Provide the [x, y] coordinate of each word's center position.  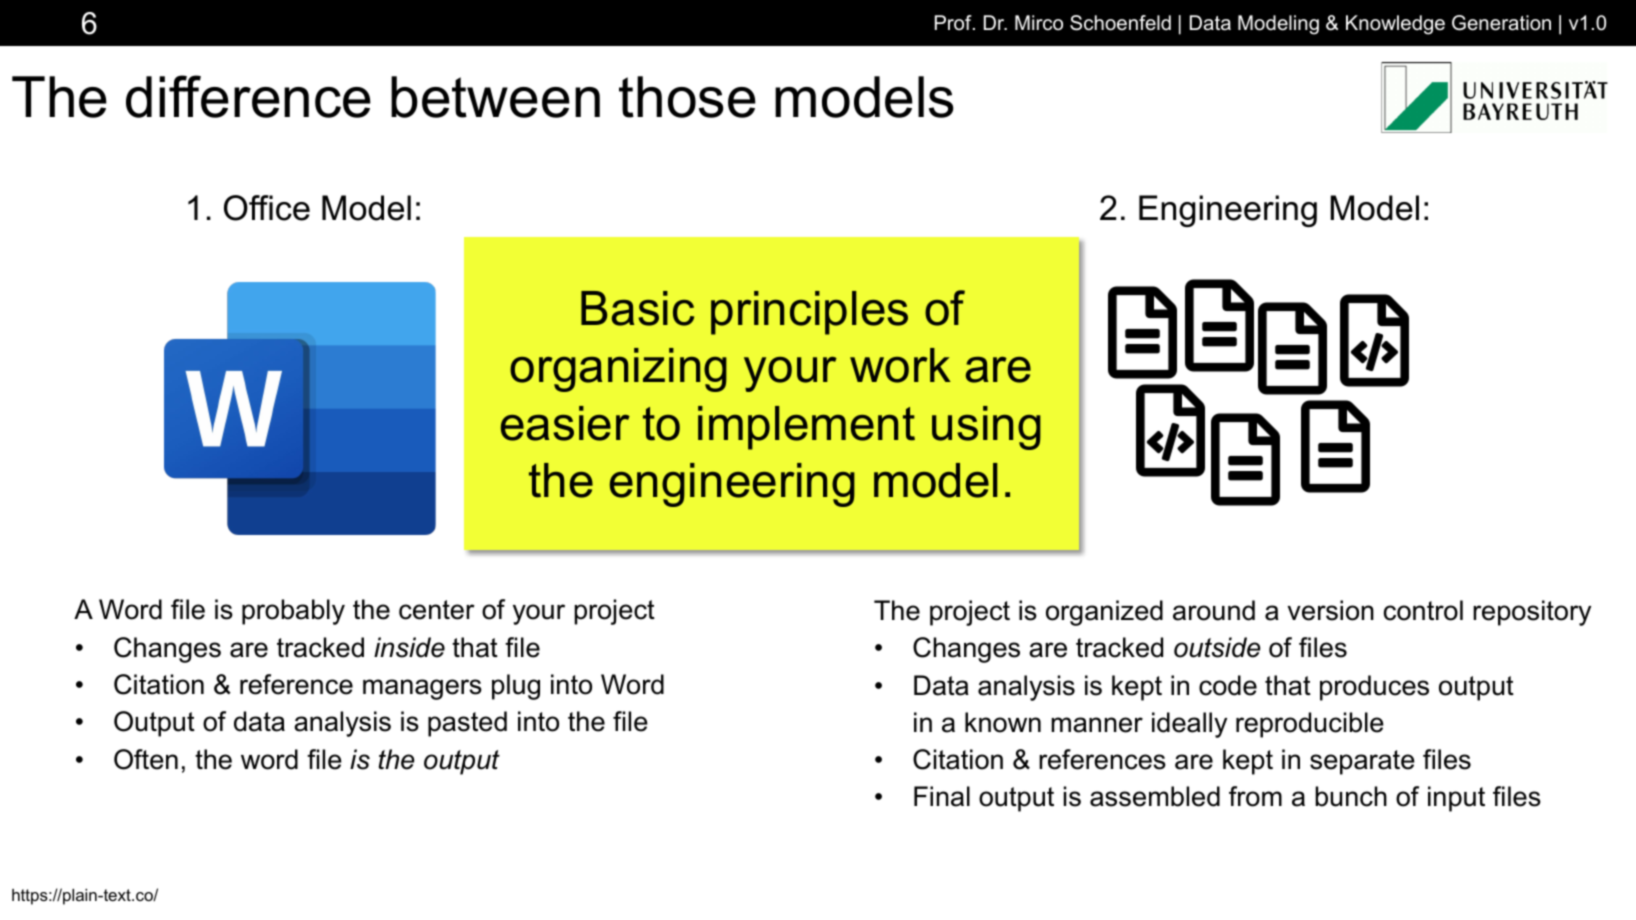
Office [267, 208]
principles [809, 313]
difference [248, 96]
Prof [954, 23]
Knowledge [1395, 25]
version [1331, 610]
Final [942, 796]
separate [1362, 762]
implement [806, 428]
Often [146, 759]
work [900, 365]
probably [293, 612]
